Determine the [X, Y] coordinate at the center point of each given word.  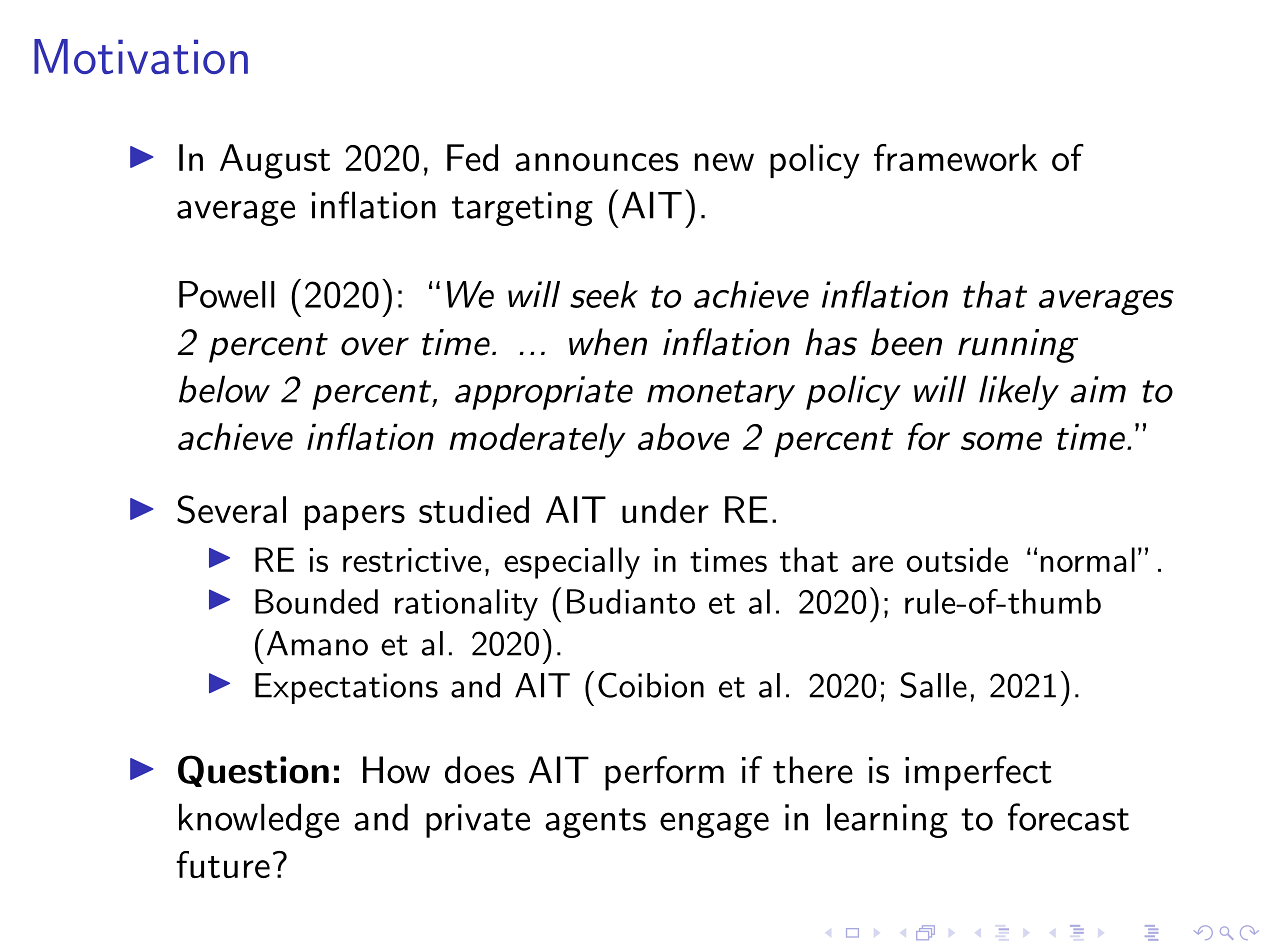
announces [597, 162]
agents [595, 823]
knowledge [259, 820]
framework [955, 157]
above [683, 436]
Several [231, 509]
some [1001, 441]
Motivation [141, 56]
